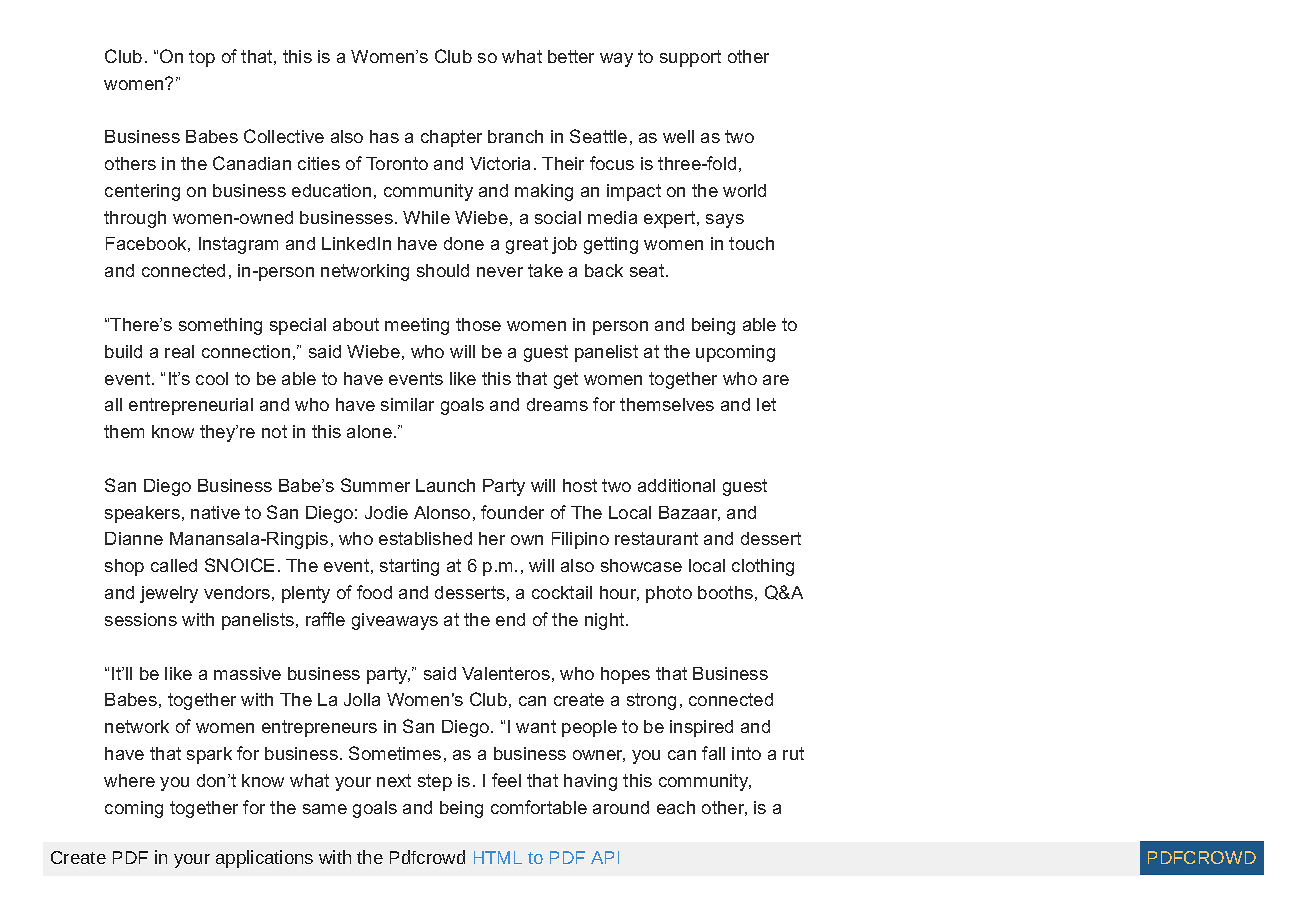 Image resolution: width=1307 pixels, height=924 pixels. I want to click on support, so click(690, 58).
